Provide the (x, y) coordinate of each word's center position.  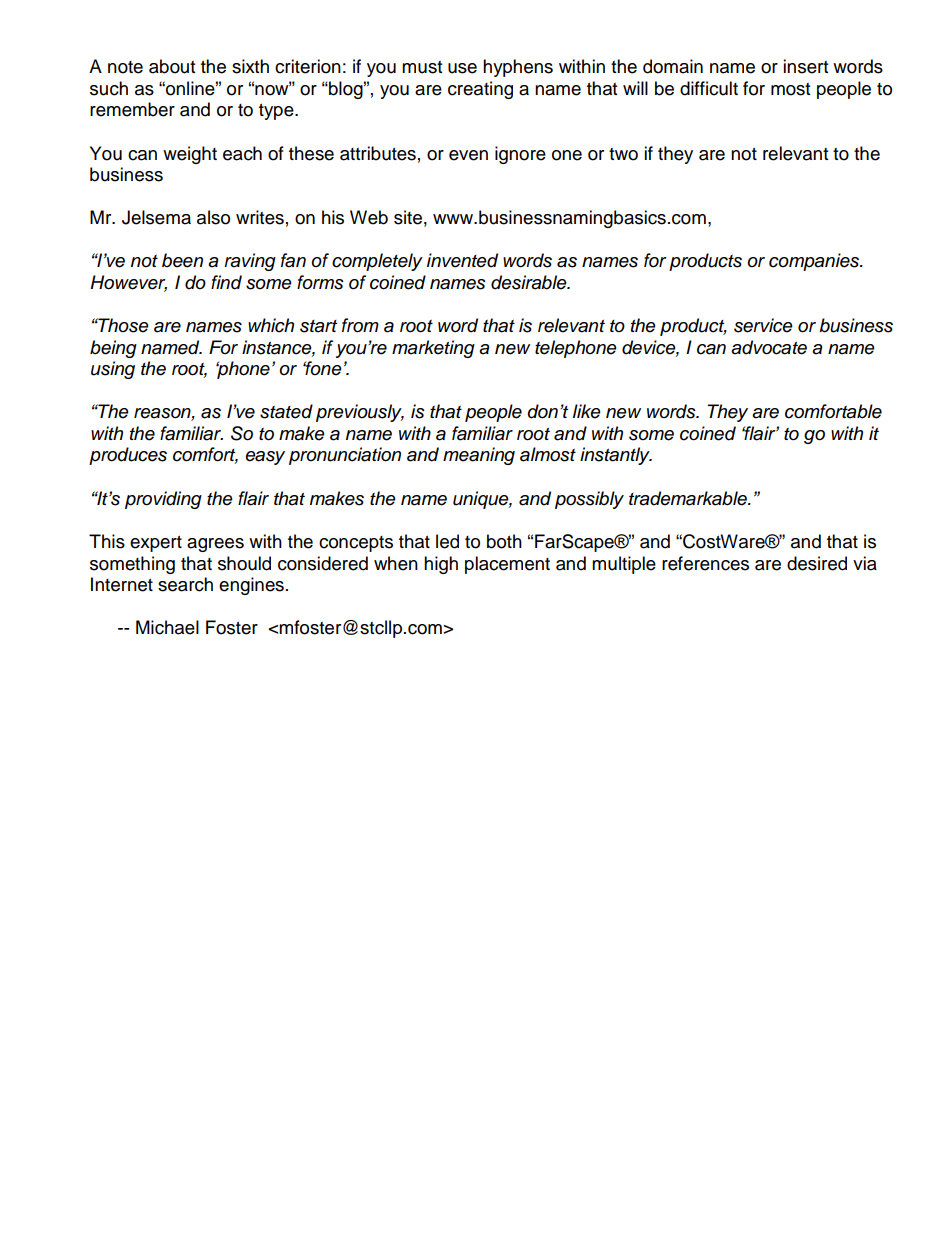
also (213, 217)
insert (805, 66)
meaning (479, 456)
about (172, 66)
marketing (433, 349)
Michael (167, 627)
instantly (616, 456)
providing (163, 500)
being (113, 349)
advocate (769, 347)
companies (815, 262)
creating (480, 90)
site (408, 217)
